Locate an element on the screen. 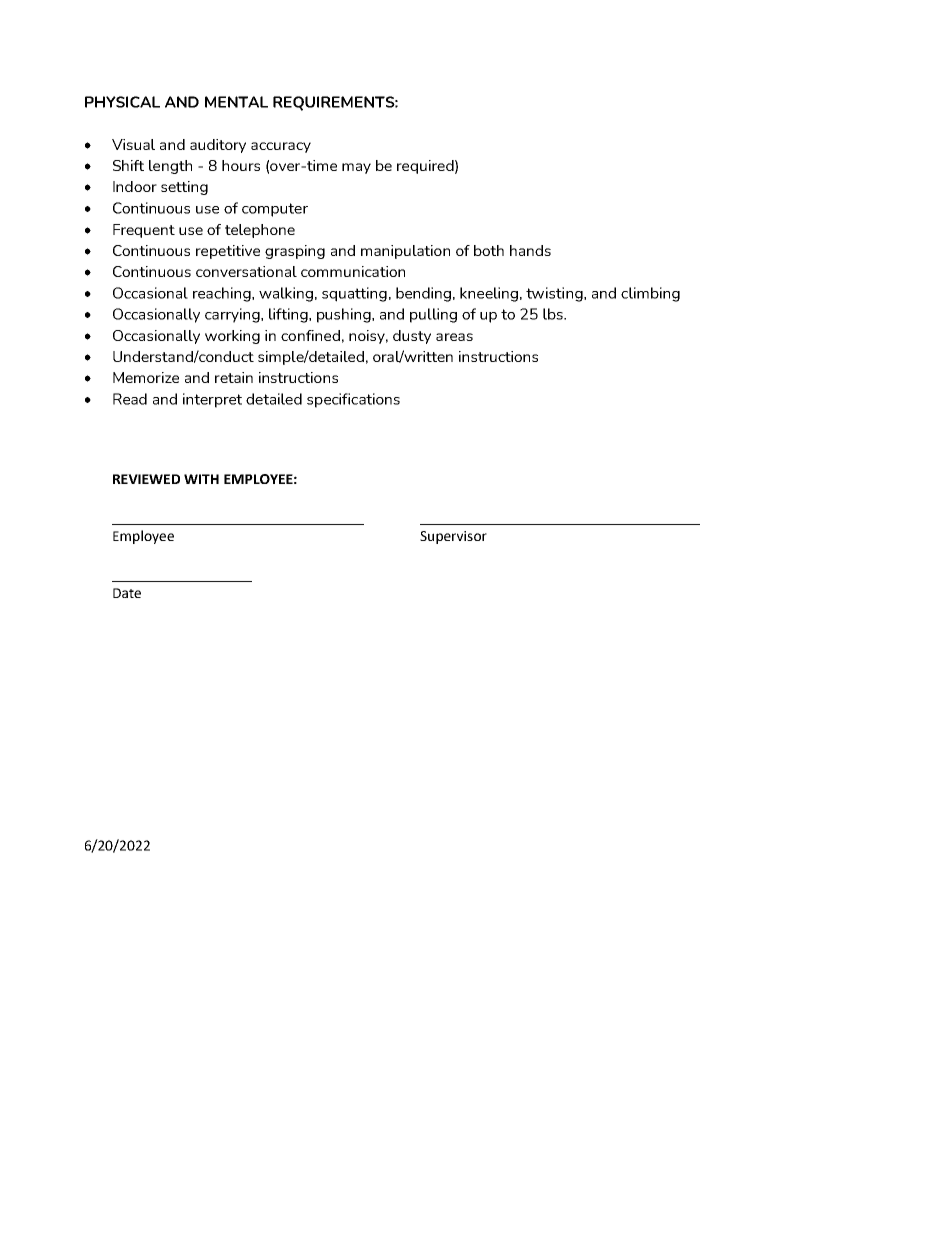 This screenshot has height=1233, width=952. lbs is located at coordinates (554, 314).
